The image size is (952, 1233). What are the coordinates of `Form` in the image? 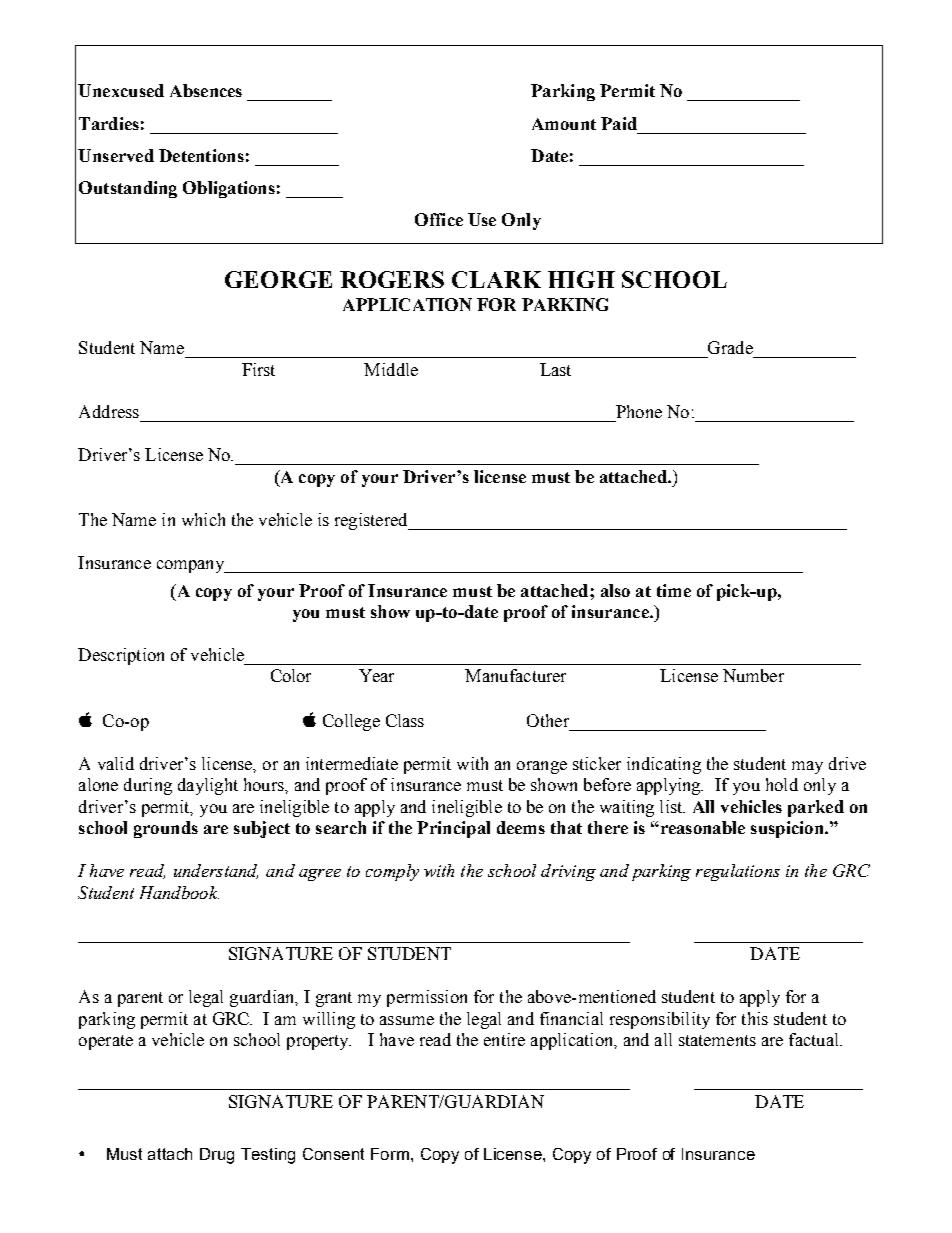 It's located at (391, 1154).
